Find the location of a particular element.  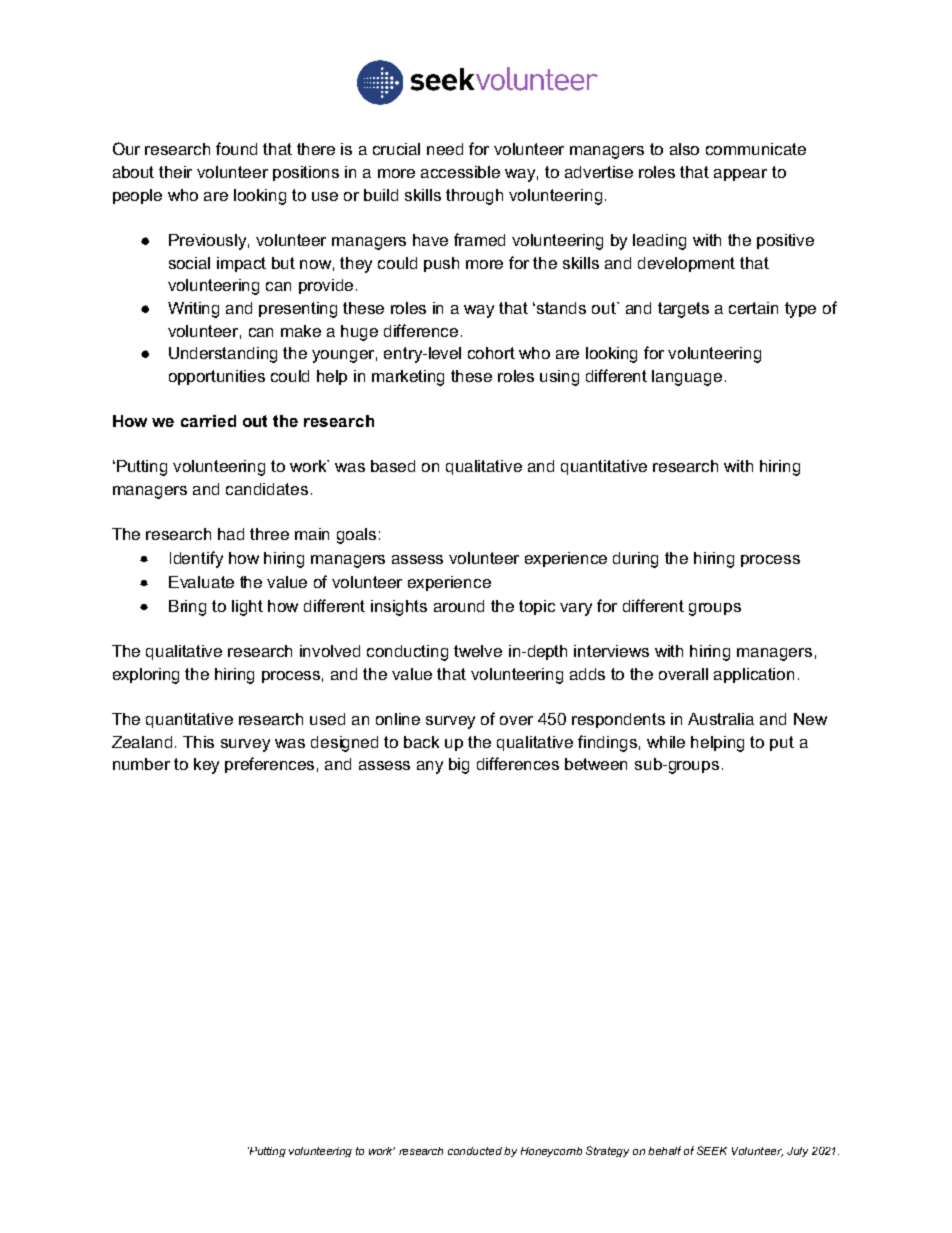

appear is located at coordinates (740, 175).
